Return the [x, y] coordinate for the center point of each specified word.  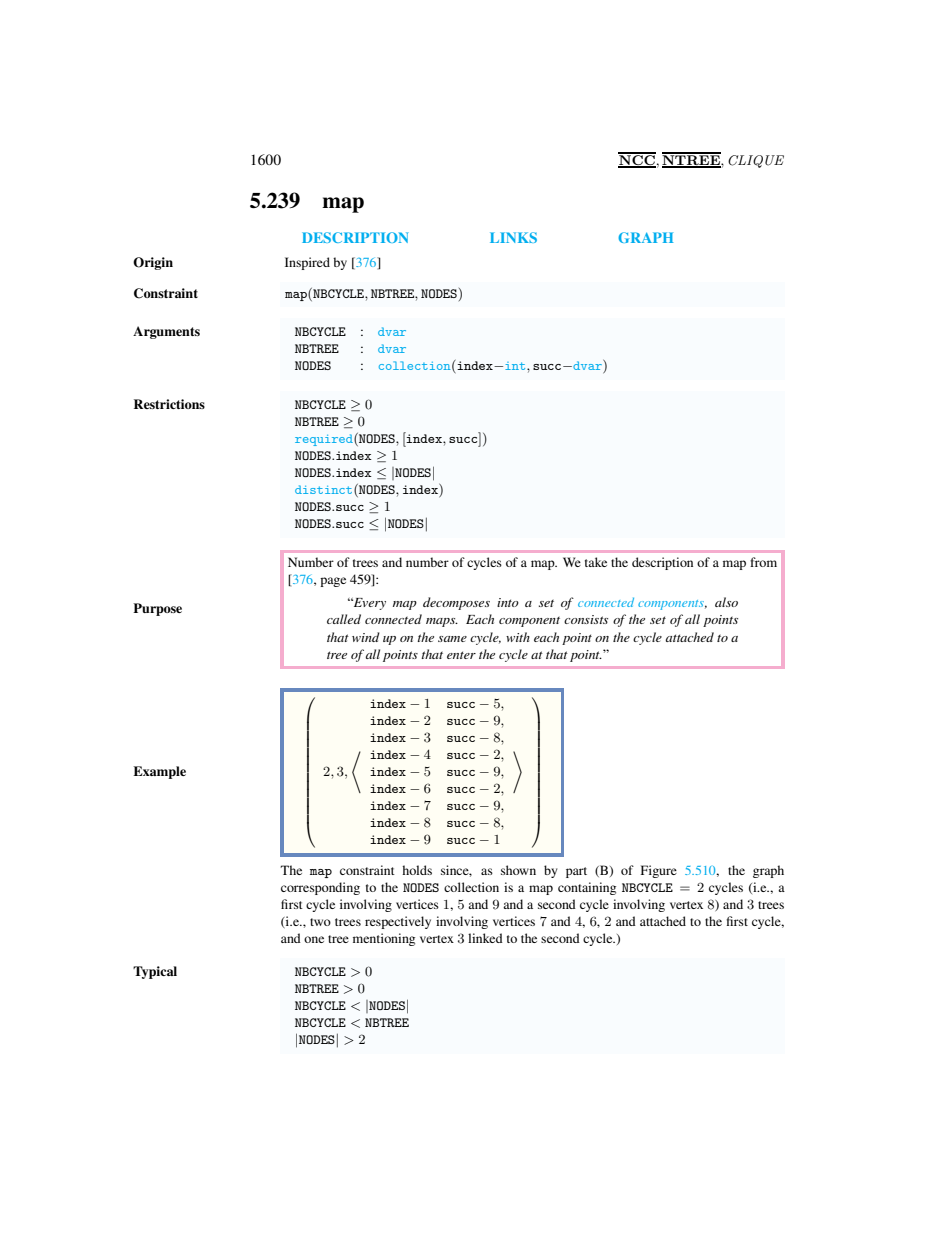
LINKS [513, 237]
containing [587, 888]
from [763, 562]
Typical [155, 972]
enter [461, 655]
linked [485, 938]
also [726, 602]
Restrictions [169, 404]
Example [159, 772]
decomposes [456, 603]
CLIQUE [756, 161]
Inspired [307, 263]
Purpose [157, 609]
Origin [153, 263]
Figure [659, 871]
